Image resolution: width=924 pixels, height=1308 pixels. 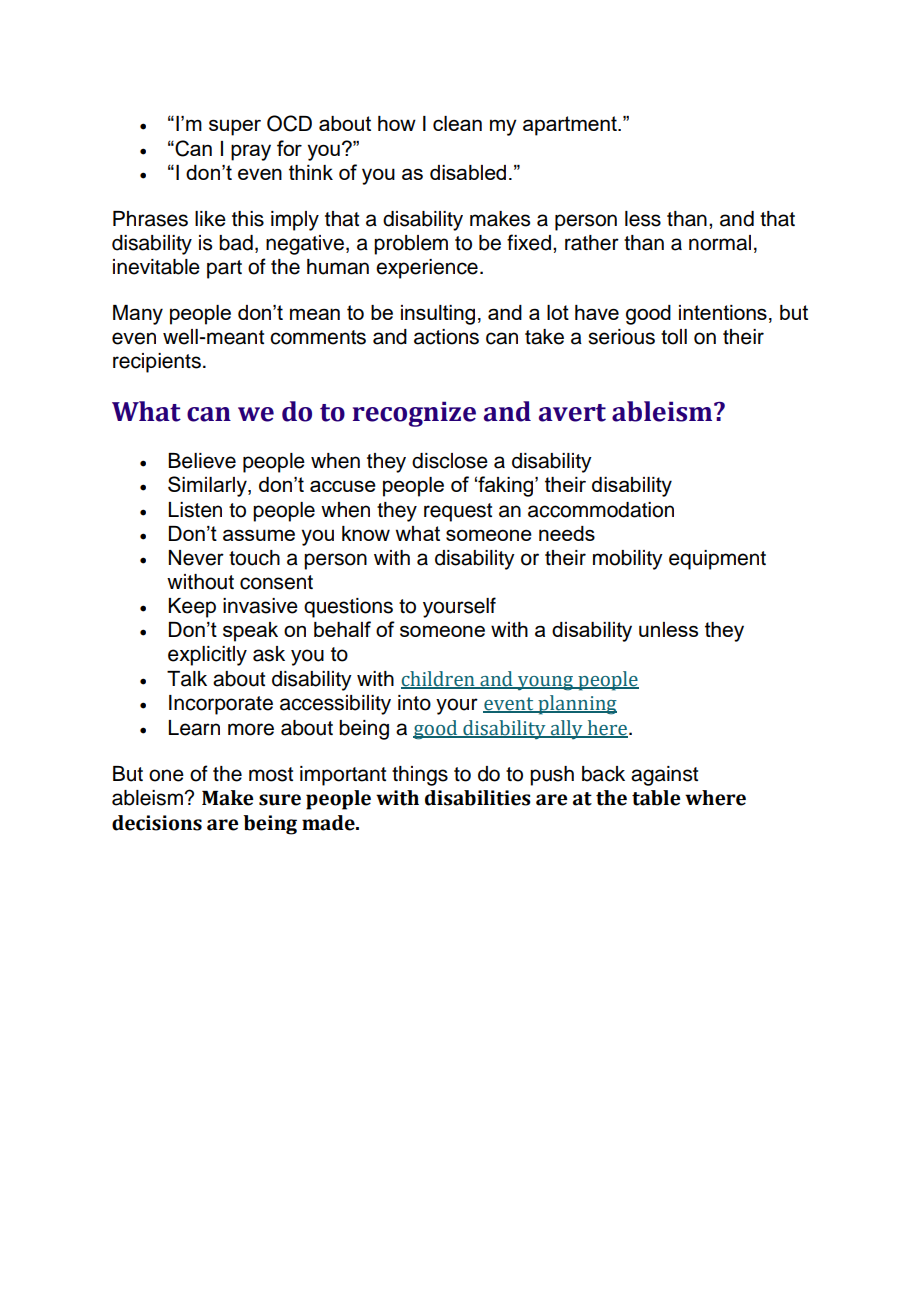 I want to click on insulting, so click(x=438, y=315).
